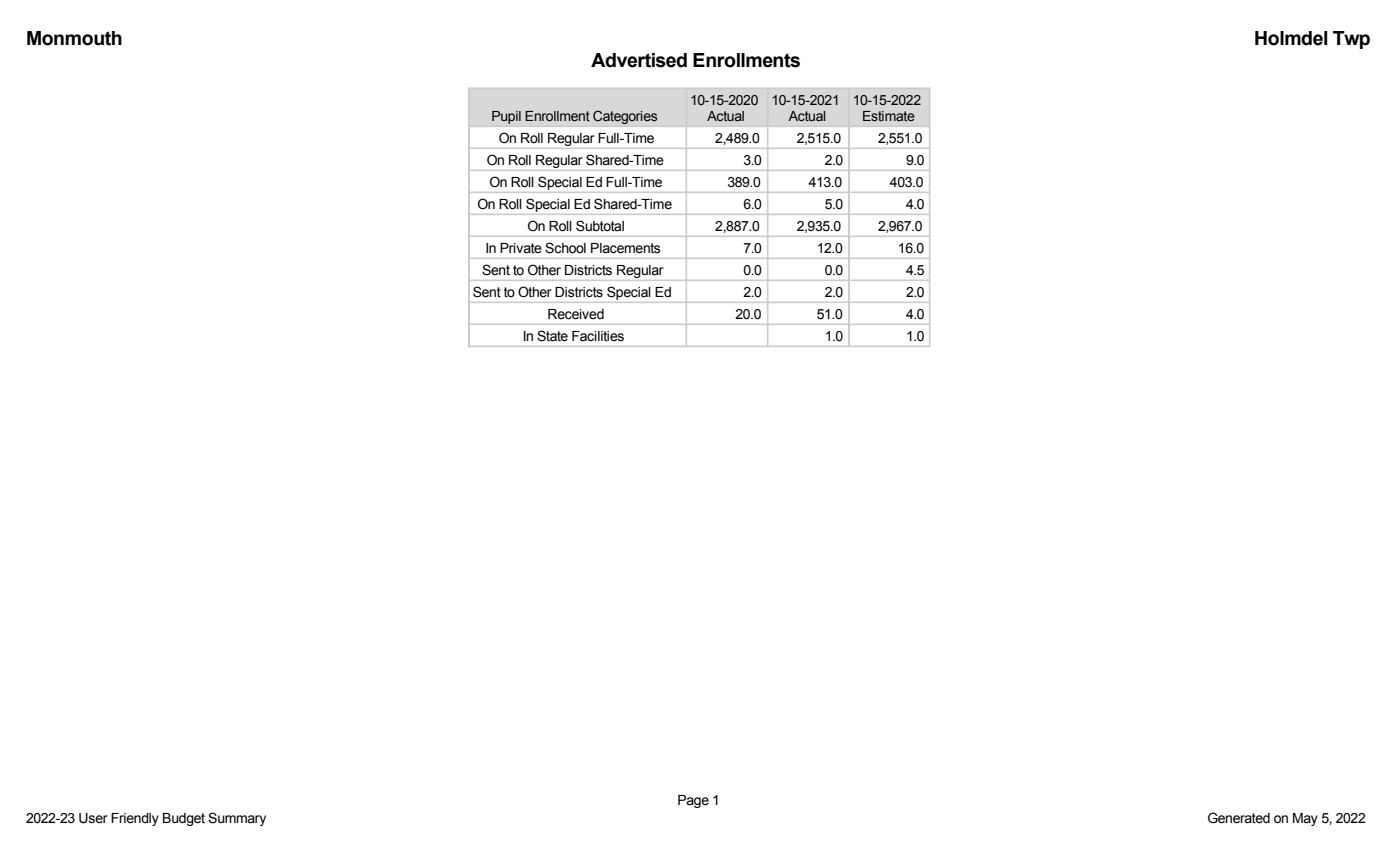 Image resolution: width=1400 pixels, height=850 pixels. I want to click on Budget, so click(184, 819).
